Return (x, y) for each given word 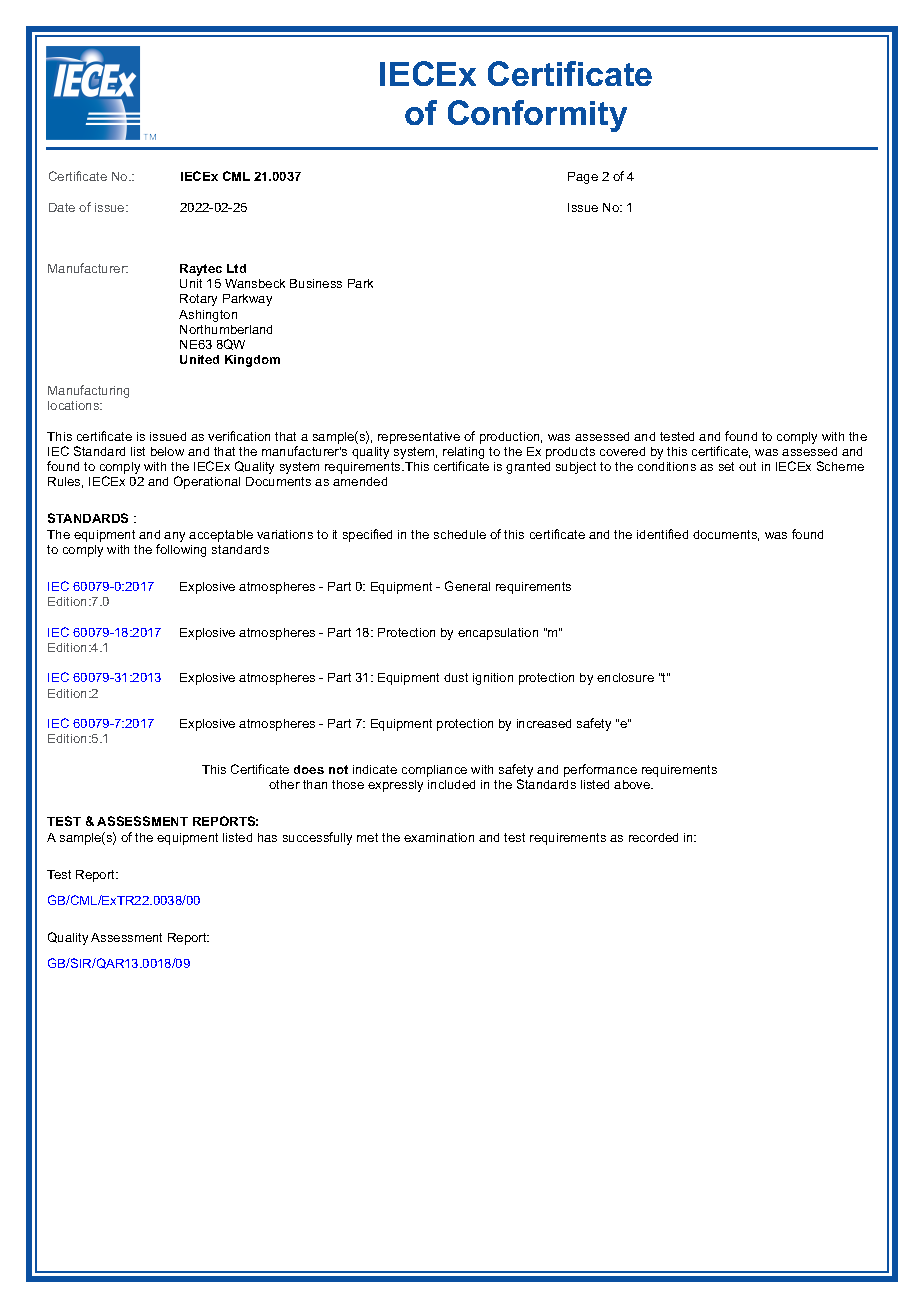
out (747, 466)
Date (62, 207)
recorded (653, 837)
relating (463, 453)
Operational (207, 482)
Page (583, 178)
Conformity (537, 116)
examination (439, 837)
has (267, 837)
